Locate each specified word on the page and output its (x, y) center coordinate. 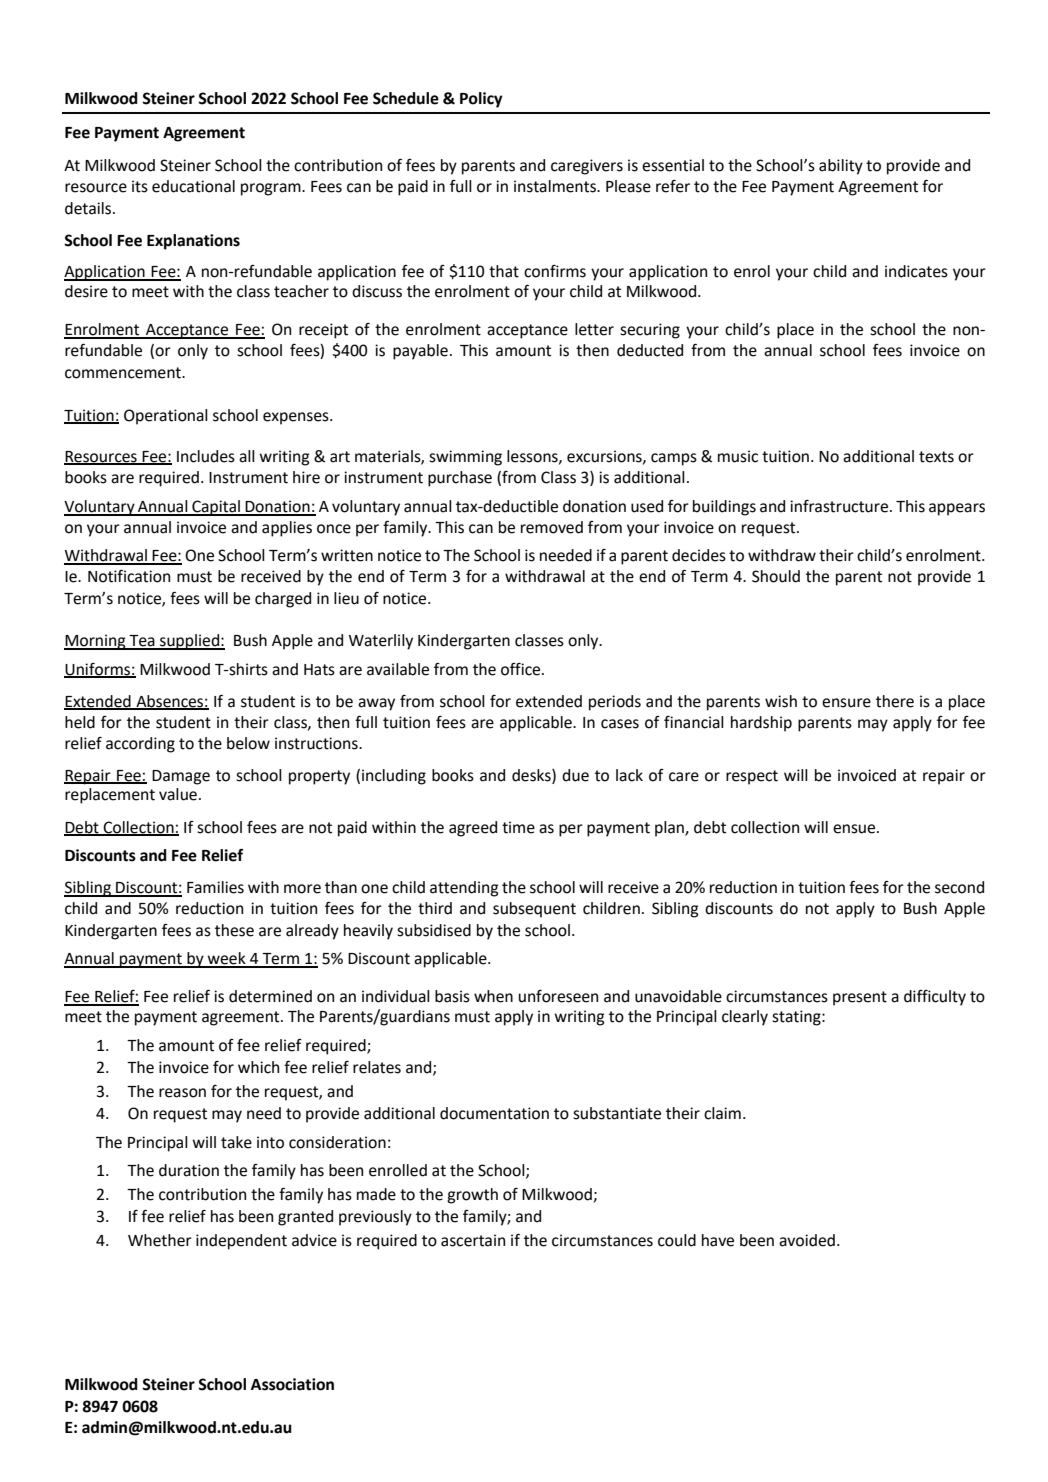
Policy (481, 100)
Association (292, 1384)
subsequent (534, 910)
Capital (216, 508)
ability (841, 167)
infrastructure (839, 506)
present (860, 998)
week (227, 959)
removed (552, 527)
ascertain (473, 1240)
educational (193, 186)
